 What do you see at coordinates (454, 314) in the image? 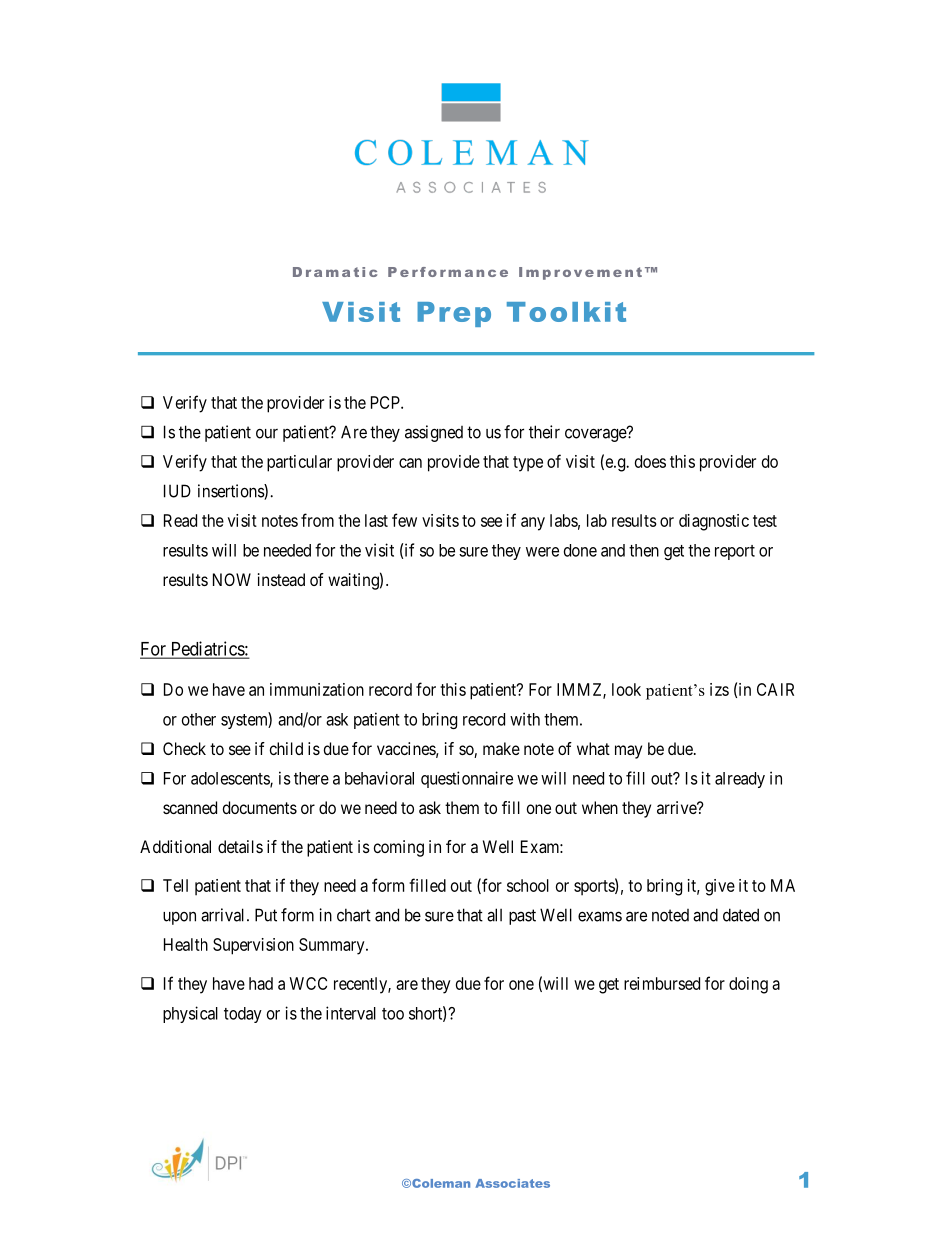
I see `Prep` at bounding box center [454, 314].
